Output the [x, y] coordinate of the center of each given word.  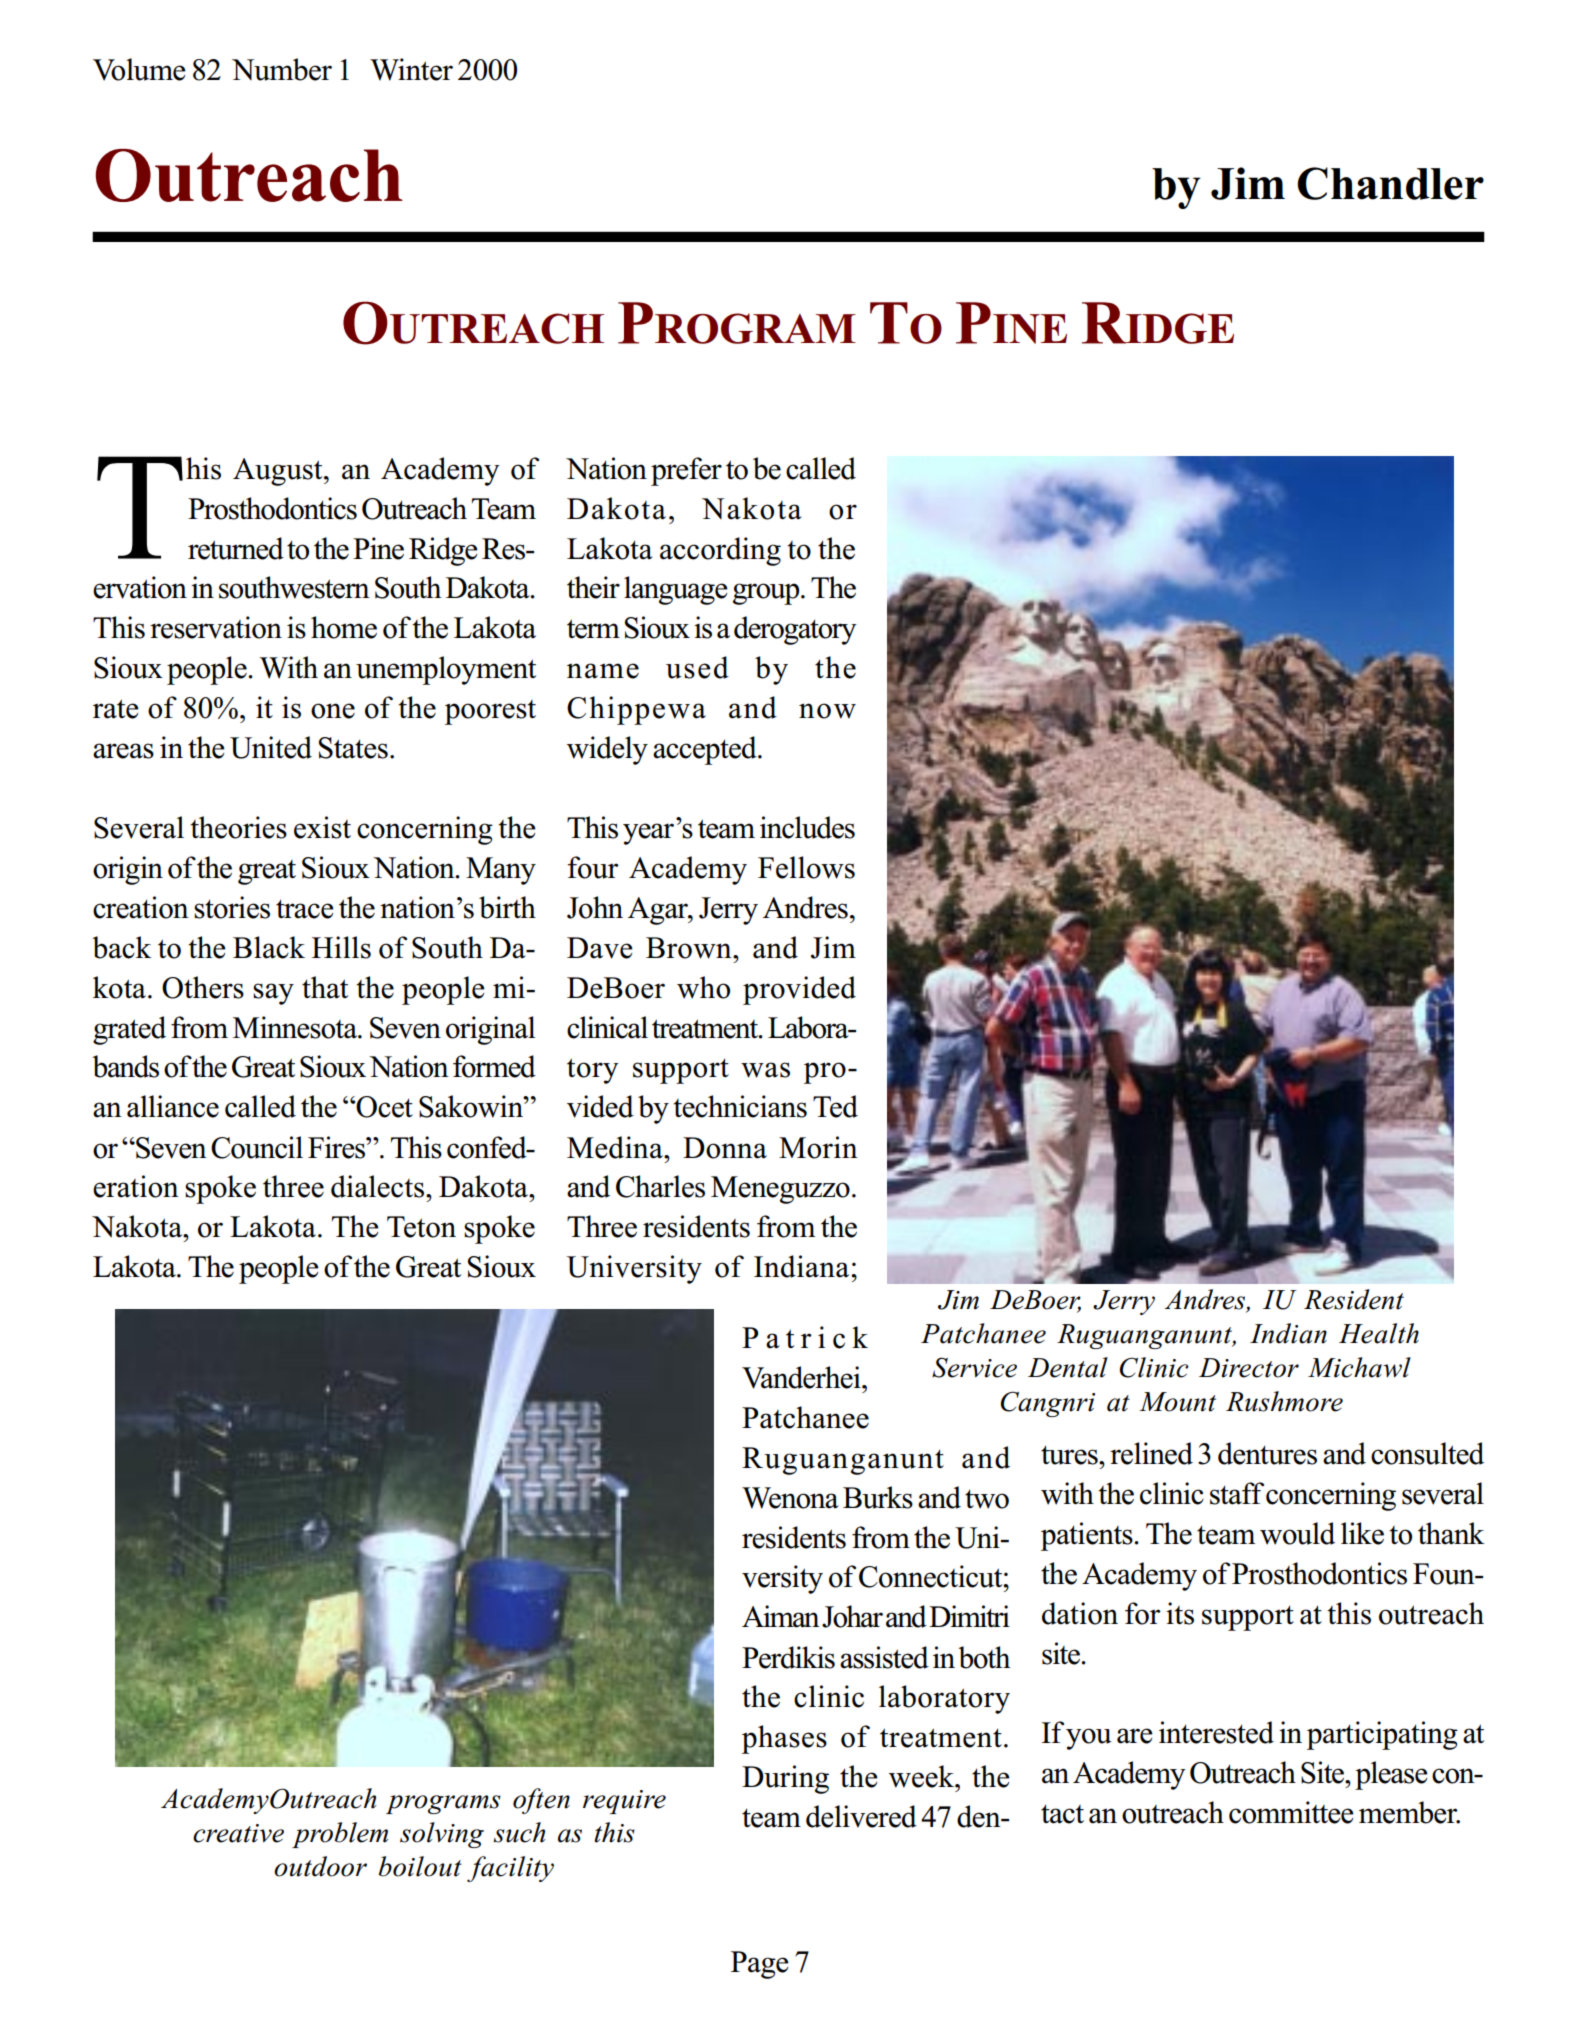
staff [1237, 1493]
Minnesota [296, 1027]
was [765, 1070]
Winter [411, 69]
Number [282, 69]
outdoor [320, 1866]
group [767, 594]
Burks [878, 1497]
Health [1379, 1333]
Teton [421, 1227]
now [827, 711]
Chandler [1390, 183]
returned [236, 548]
